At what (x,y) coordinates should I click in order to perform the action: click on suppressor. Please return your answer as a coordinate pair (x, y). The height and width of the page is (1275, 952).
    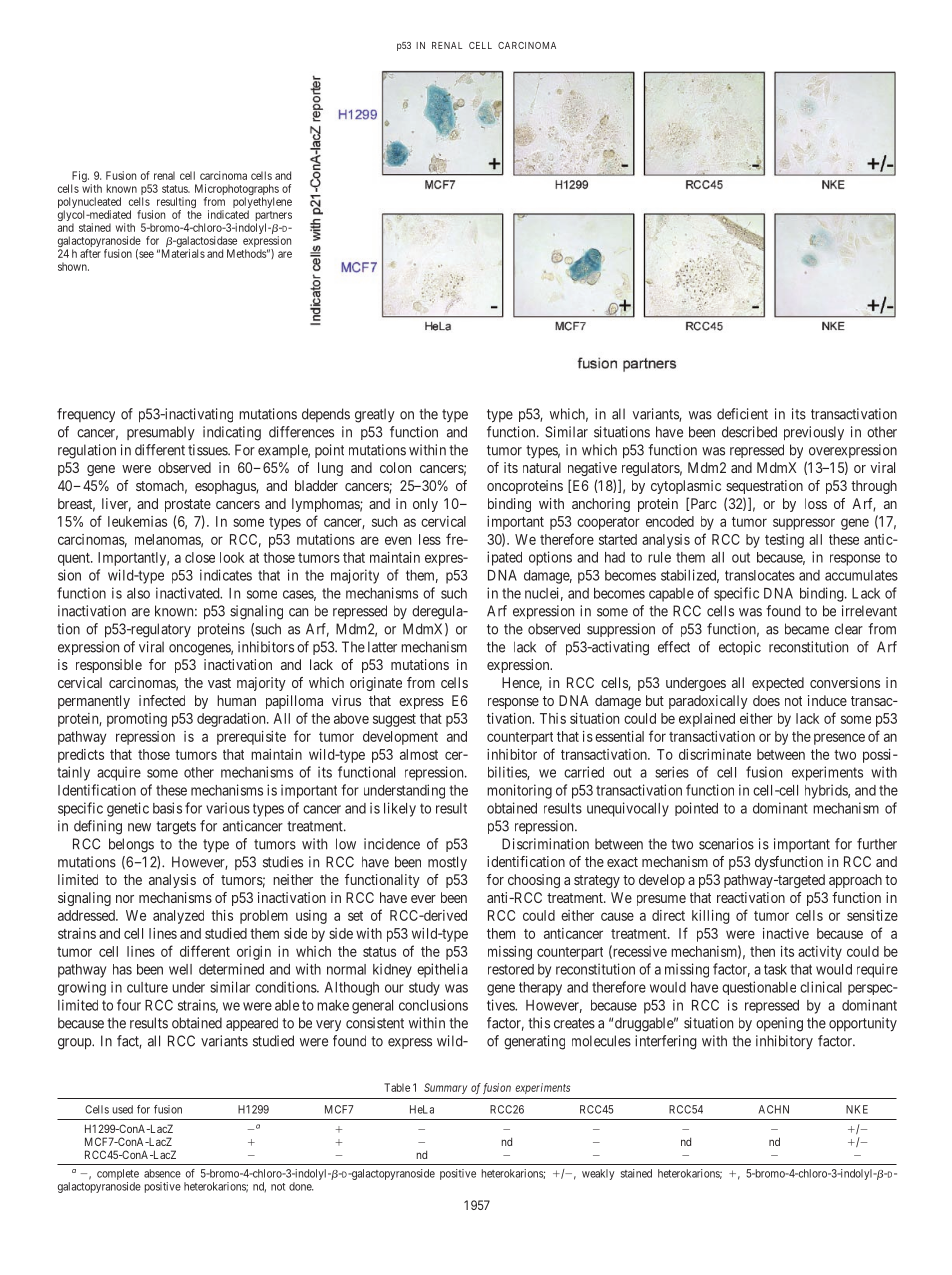
    Looking at the image, I should click on (804, 524).
